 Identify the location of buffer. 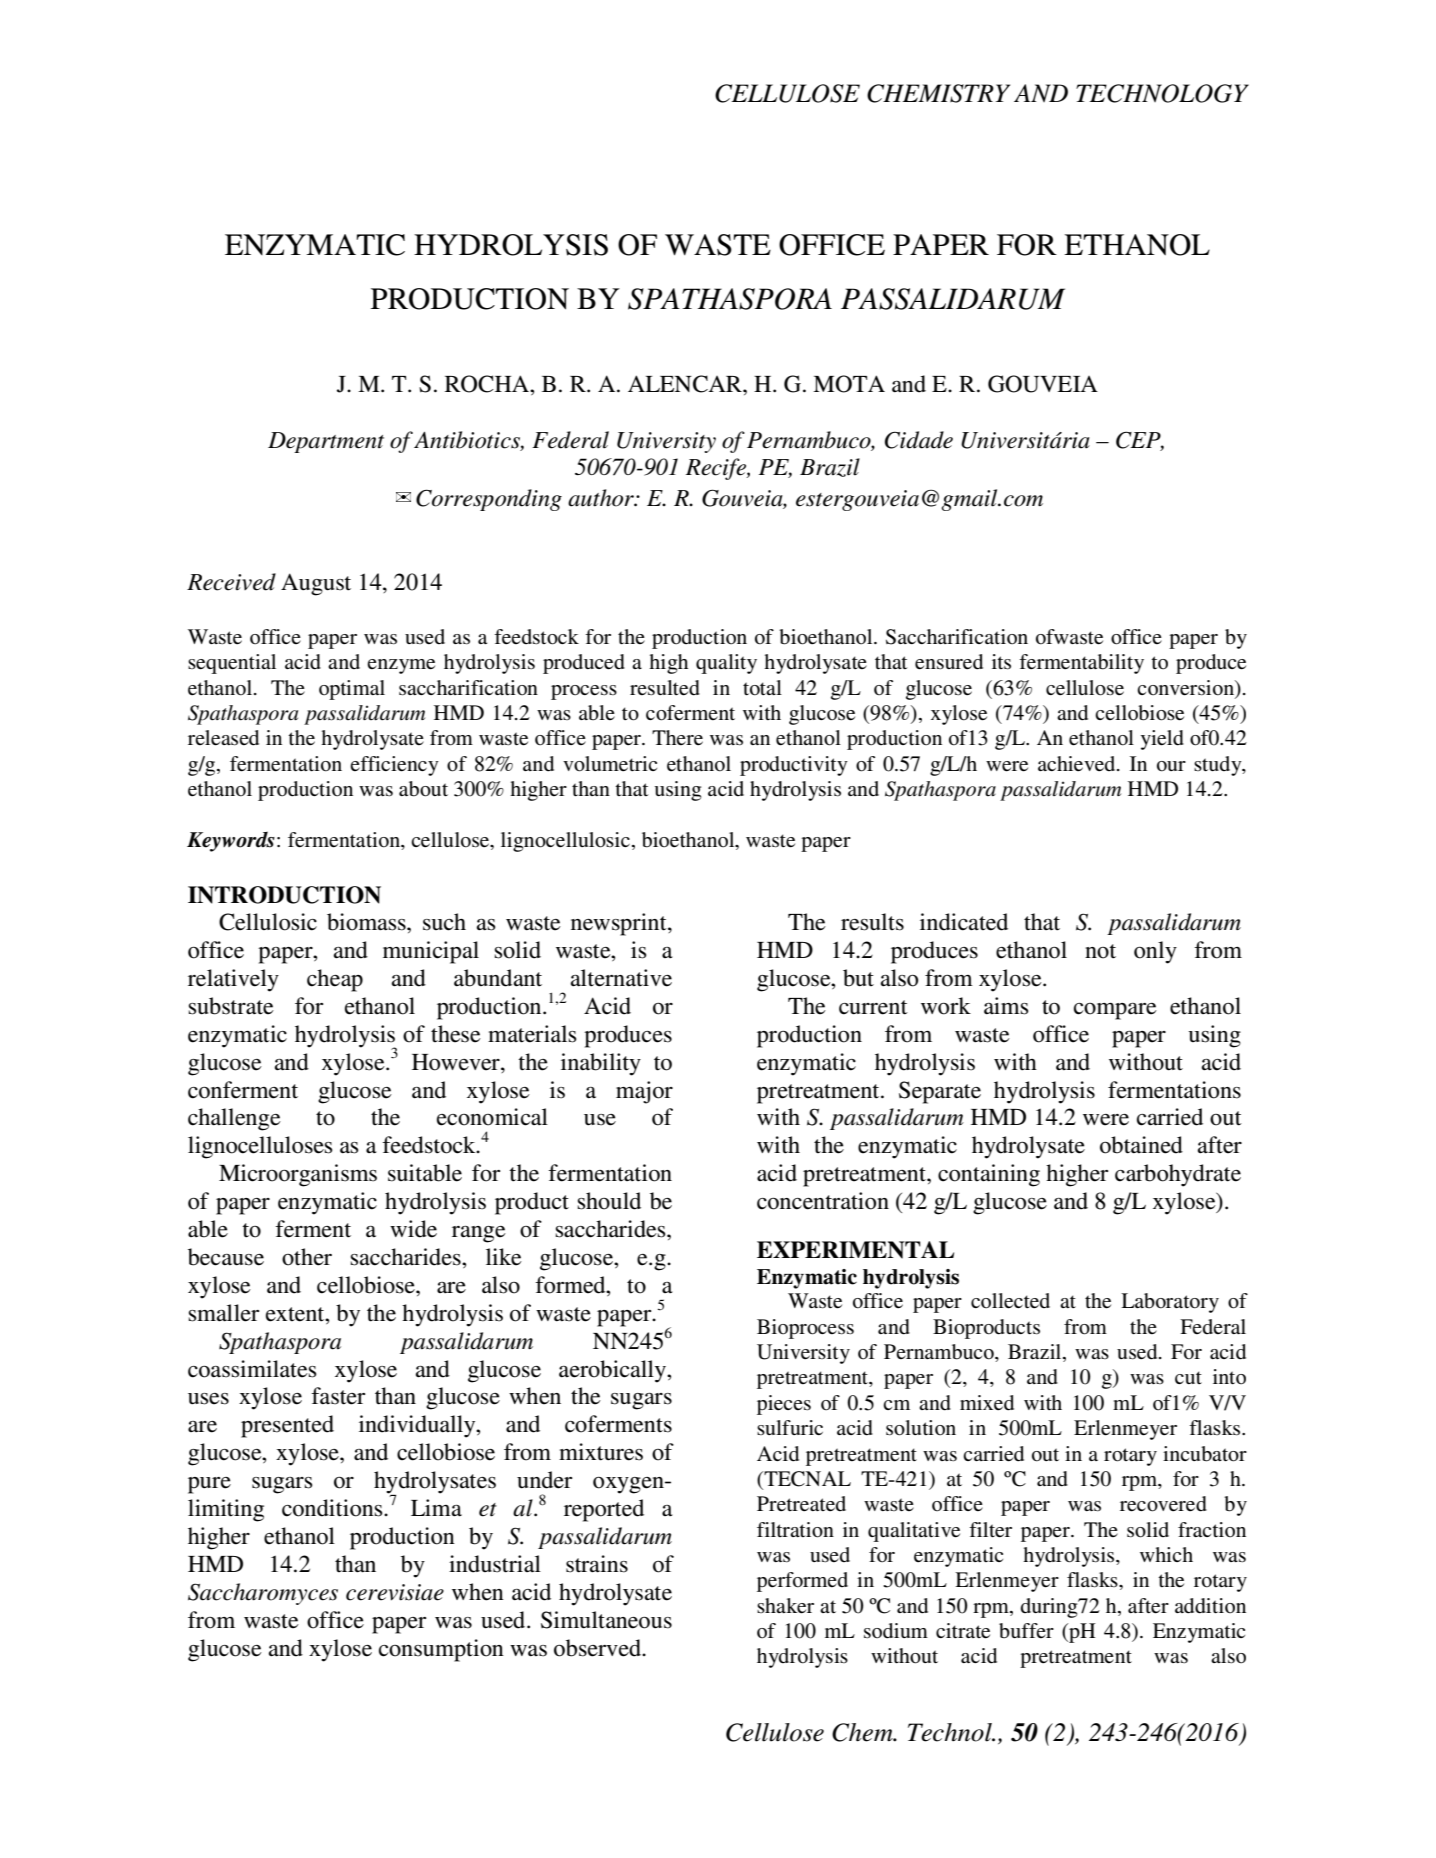
(1026, 1631).
